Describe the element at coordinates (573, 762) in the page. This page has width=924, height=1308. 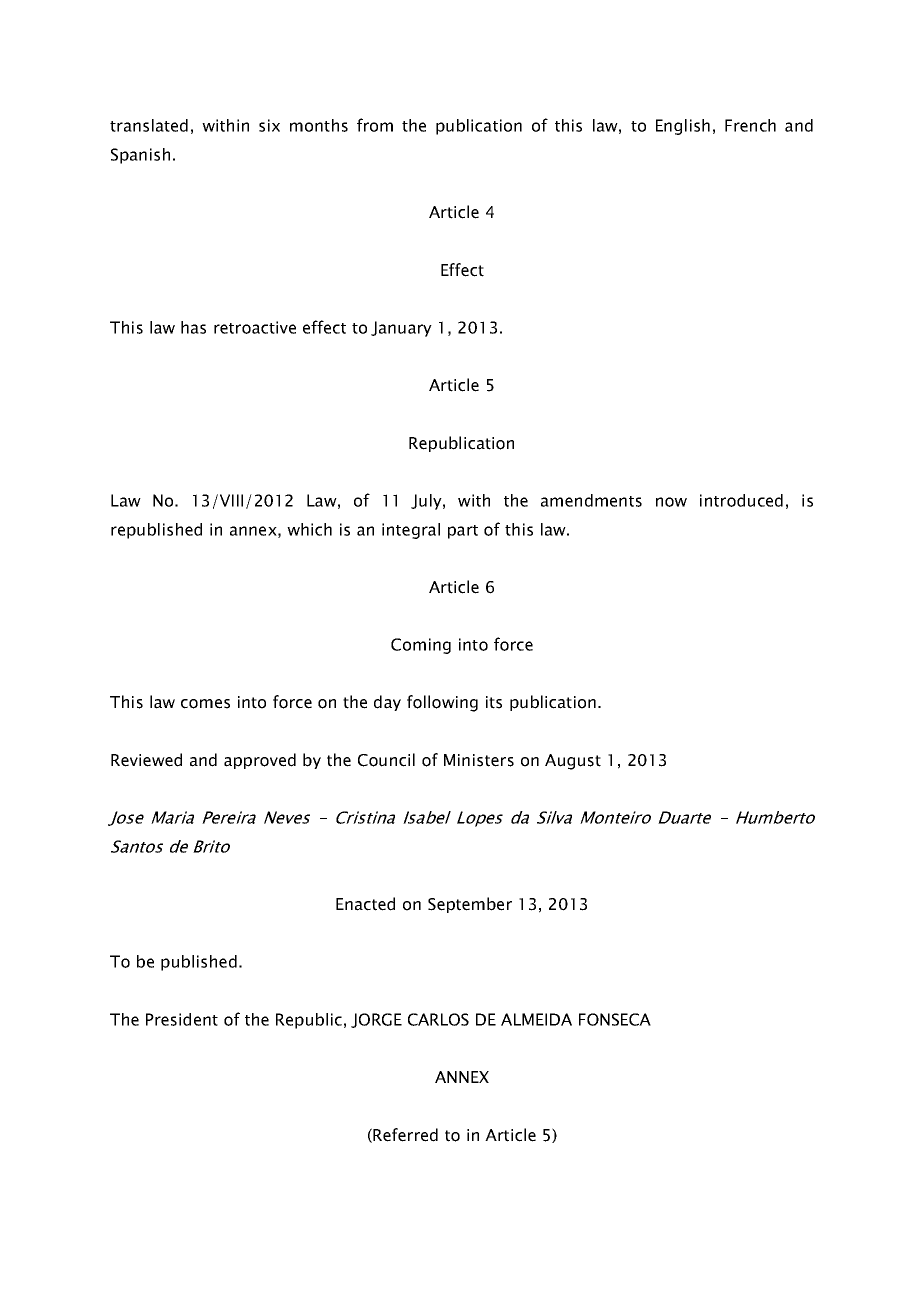
I see `August` at that location.
